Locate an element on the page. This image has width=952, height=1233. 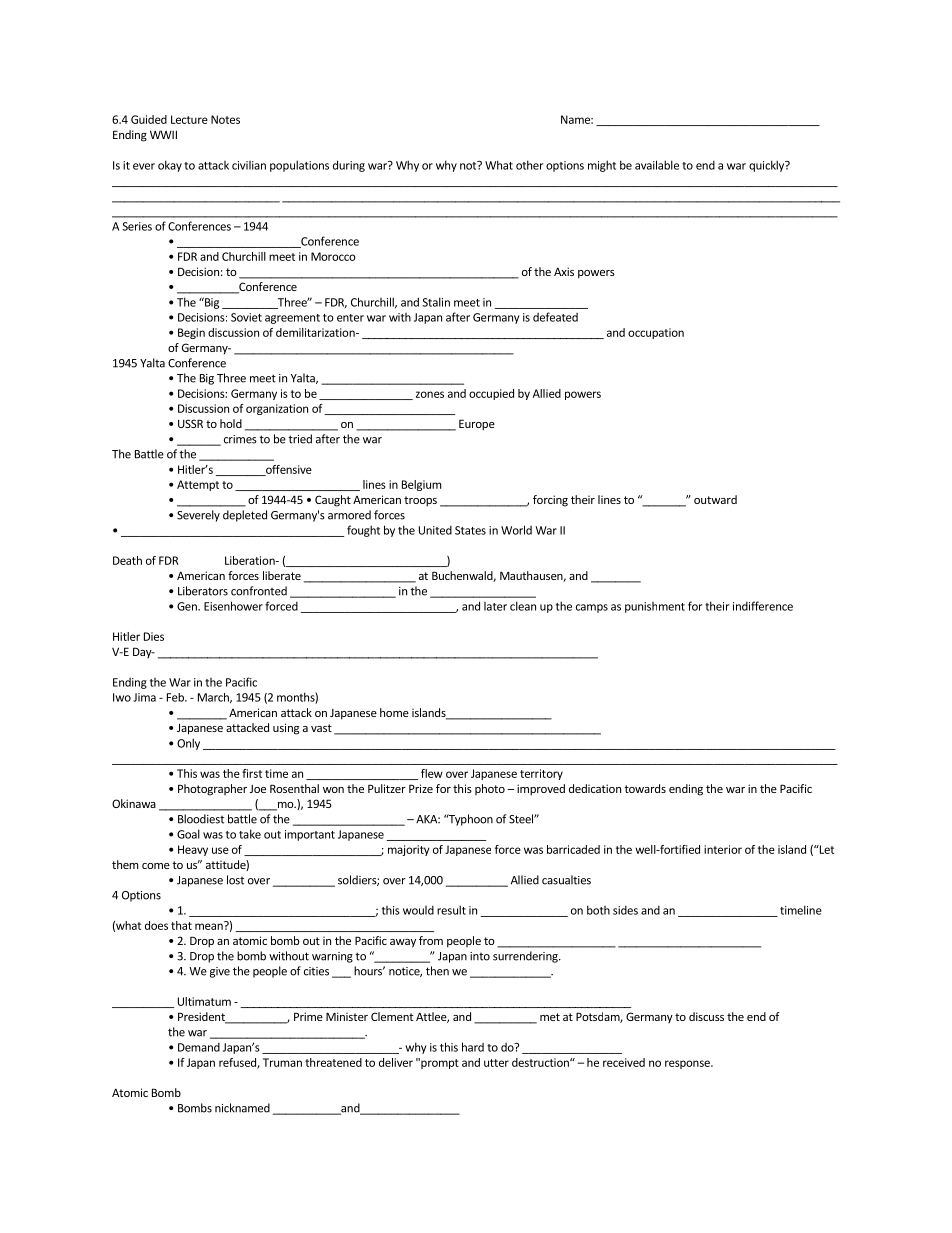
Begin is located at coordinates (191, 333).
